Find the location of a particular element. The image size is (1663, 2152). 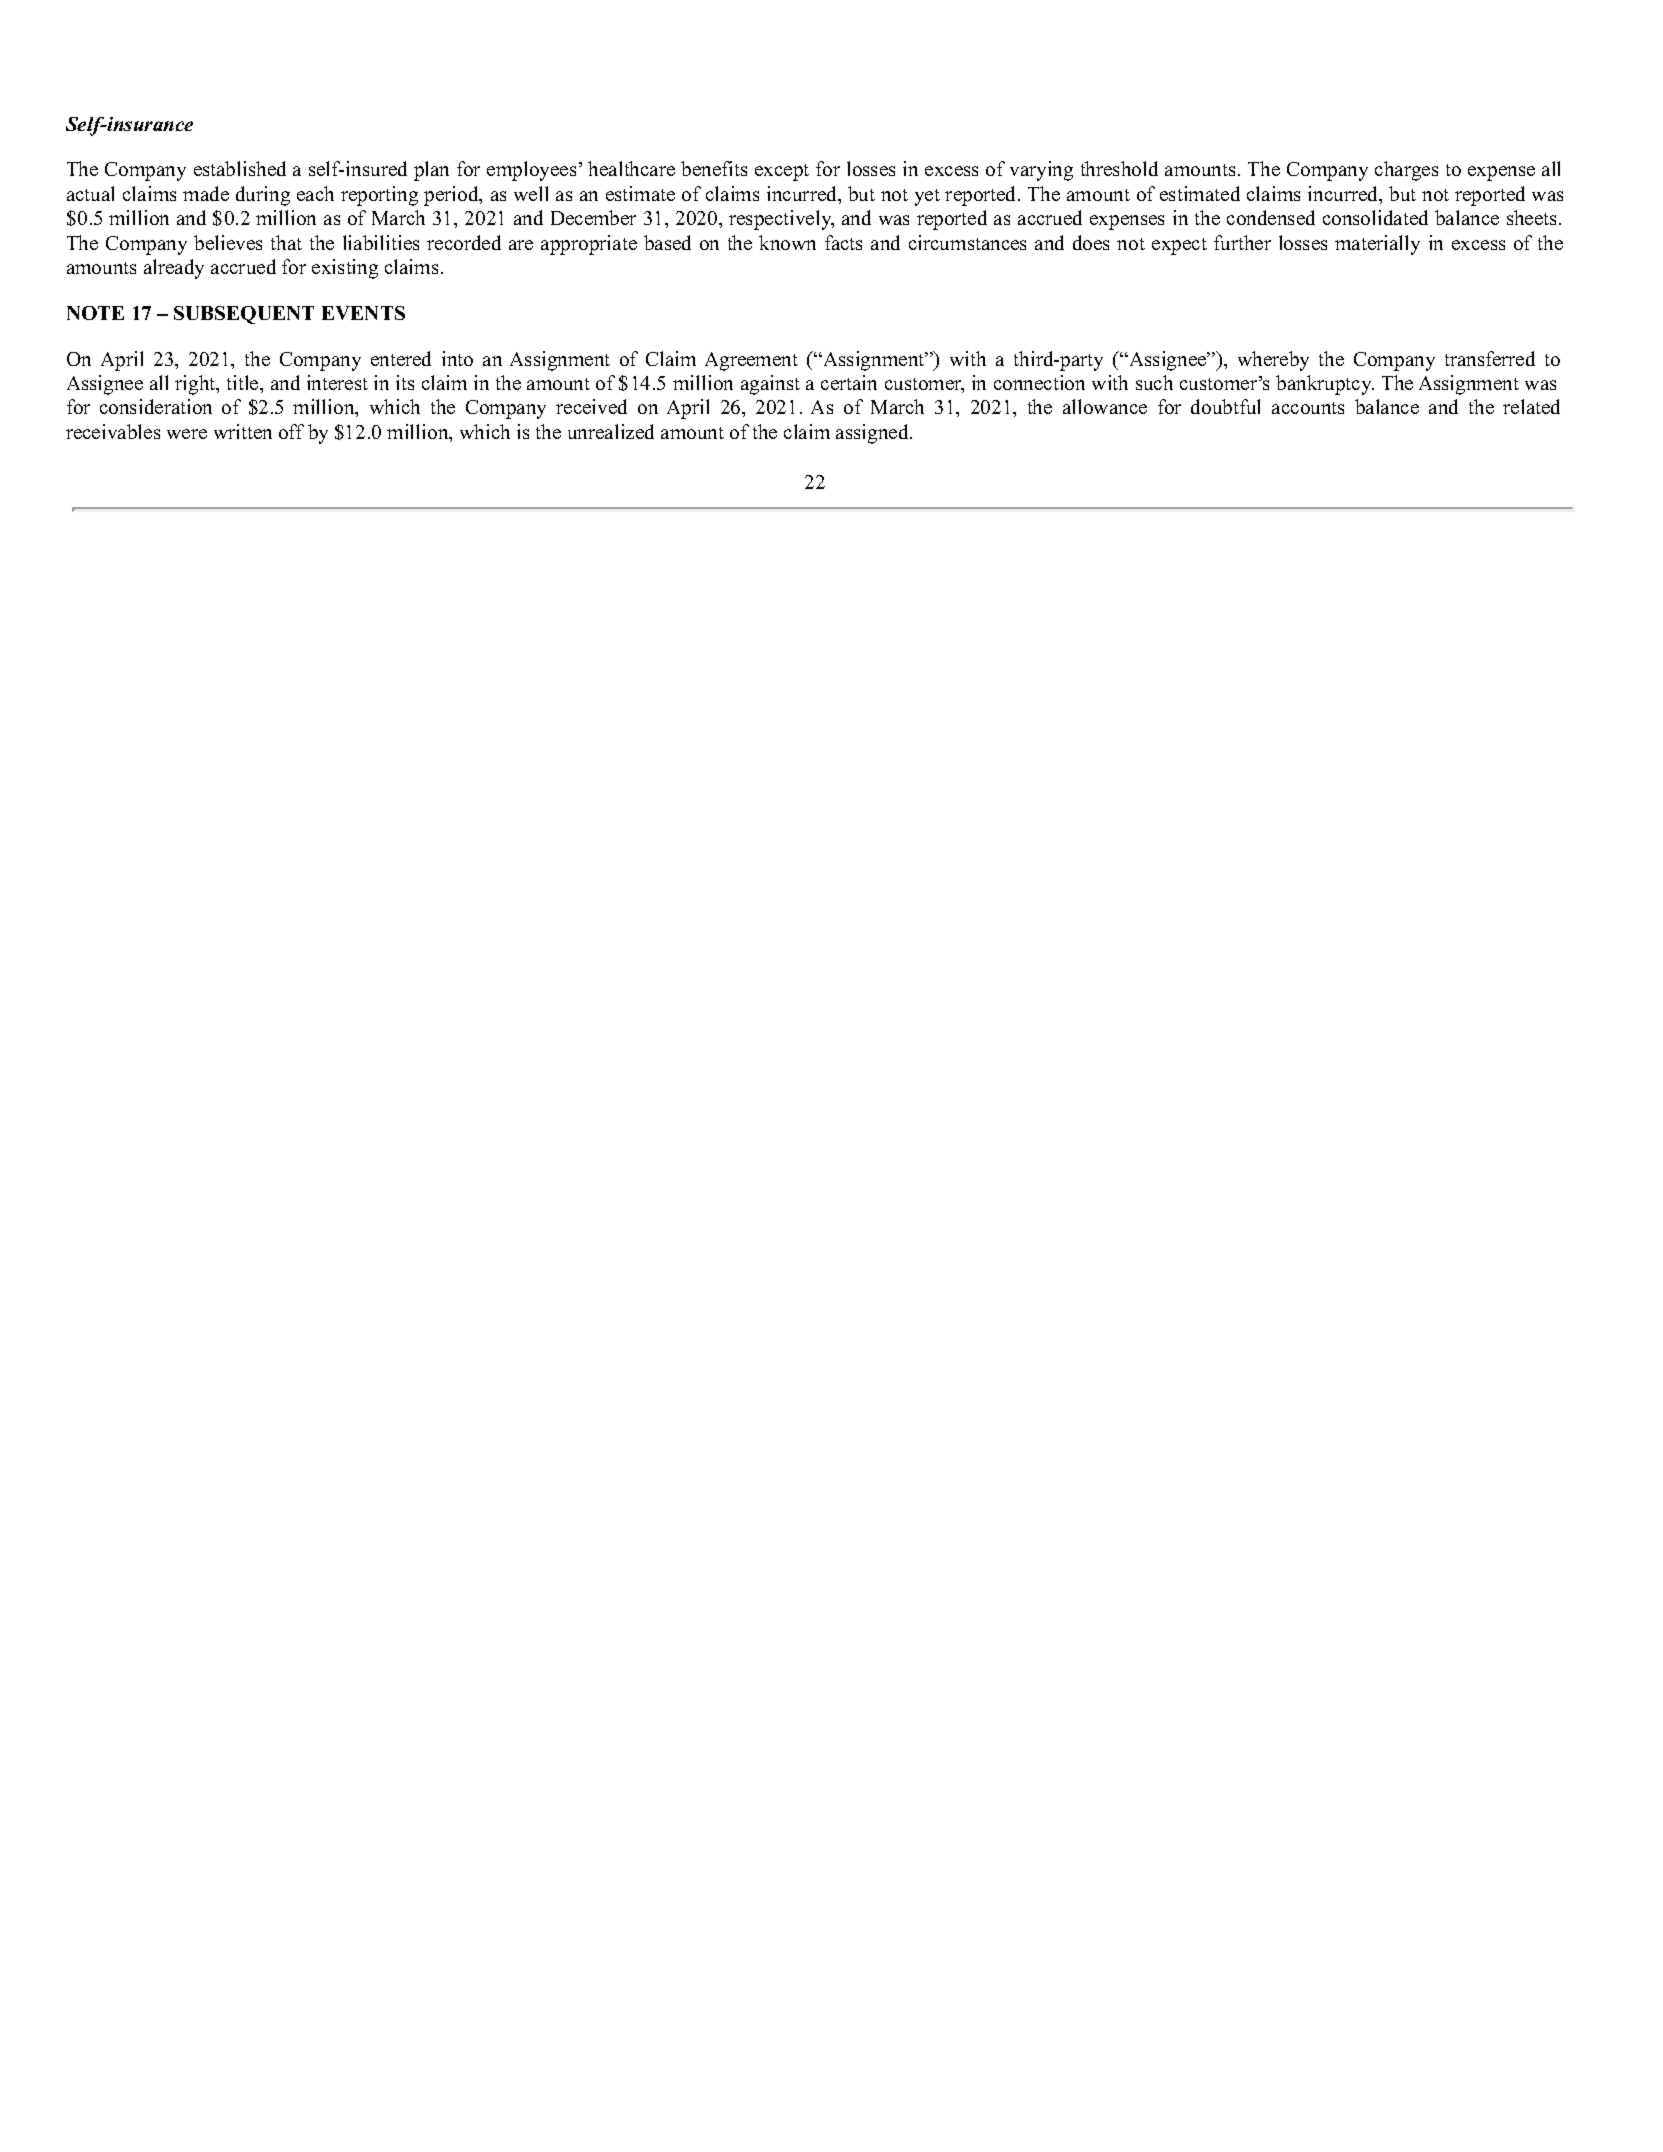

entered is located at coordinates (401, 358).
